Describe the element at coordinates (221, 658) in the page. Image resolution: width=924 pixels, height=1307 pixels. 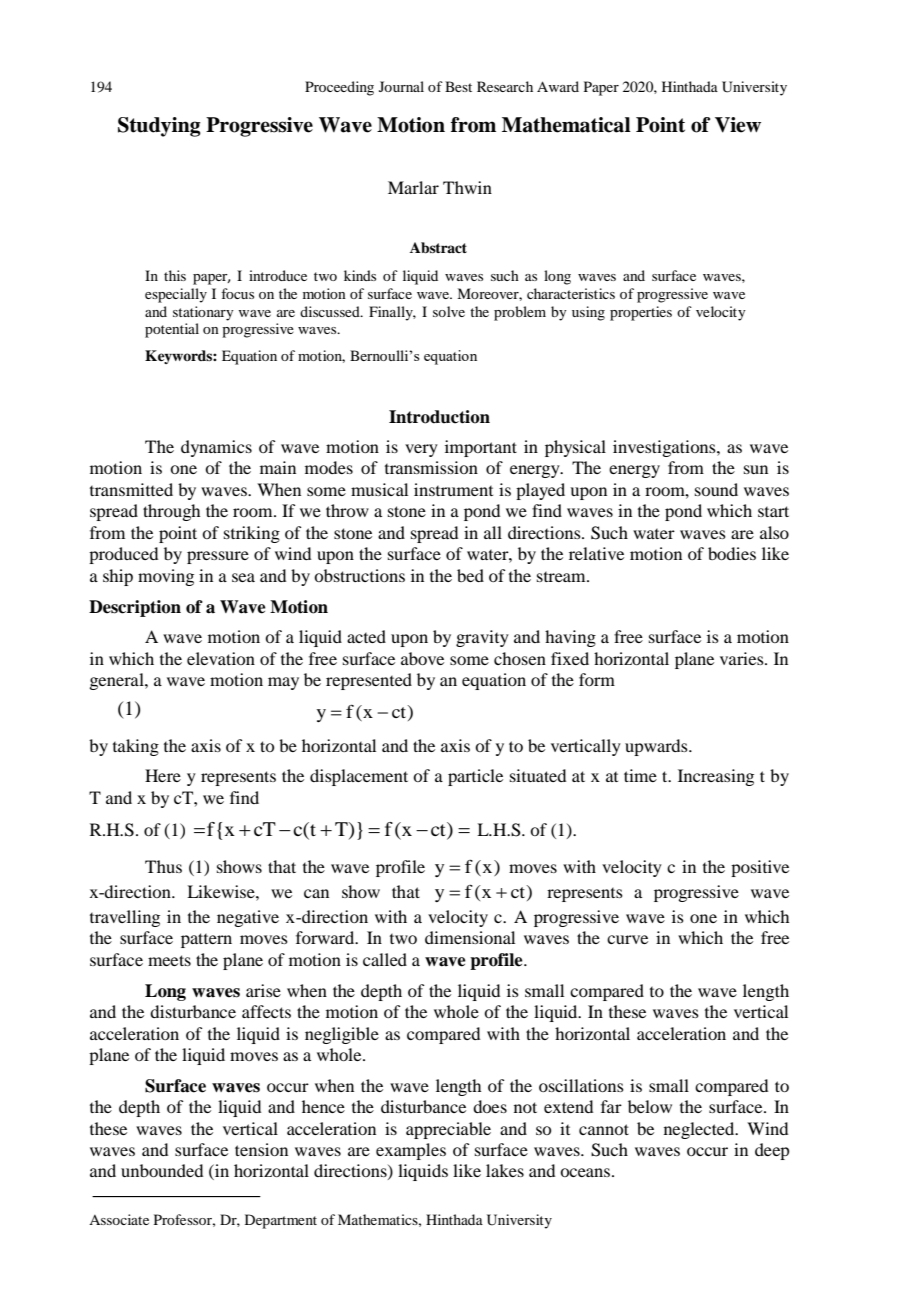
I see `elevation` at that location.
